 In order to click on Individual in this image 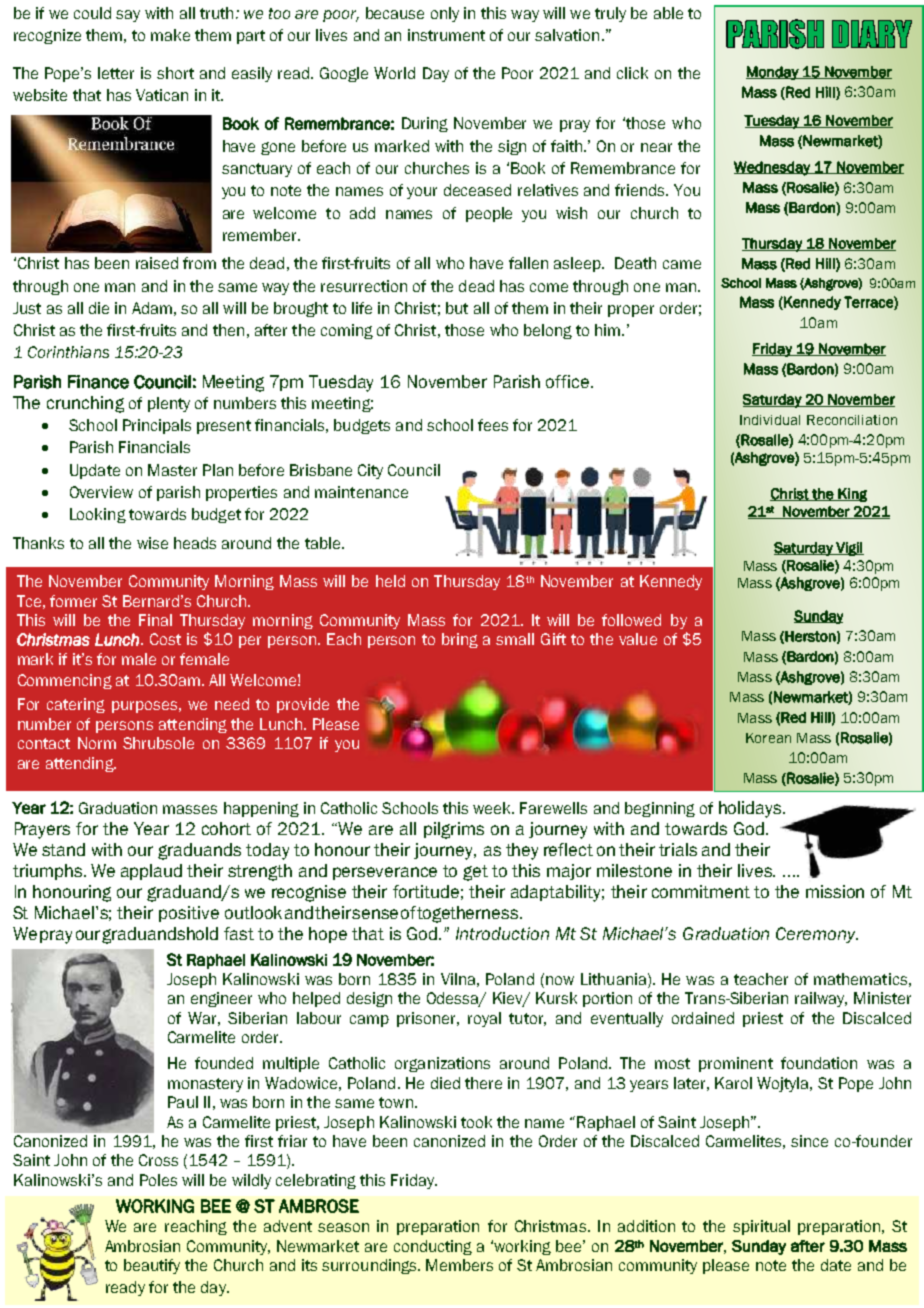, I will do `click(770, 420)`.
